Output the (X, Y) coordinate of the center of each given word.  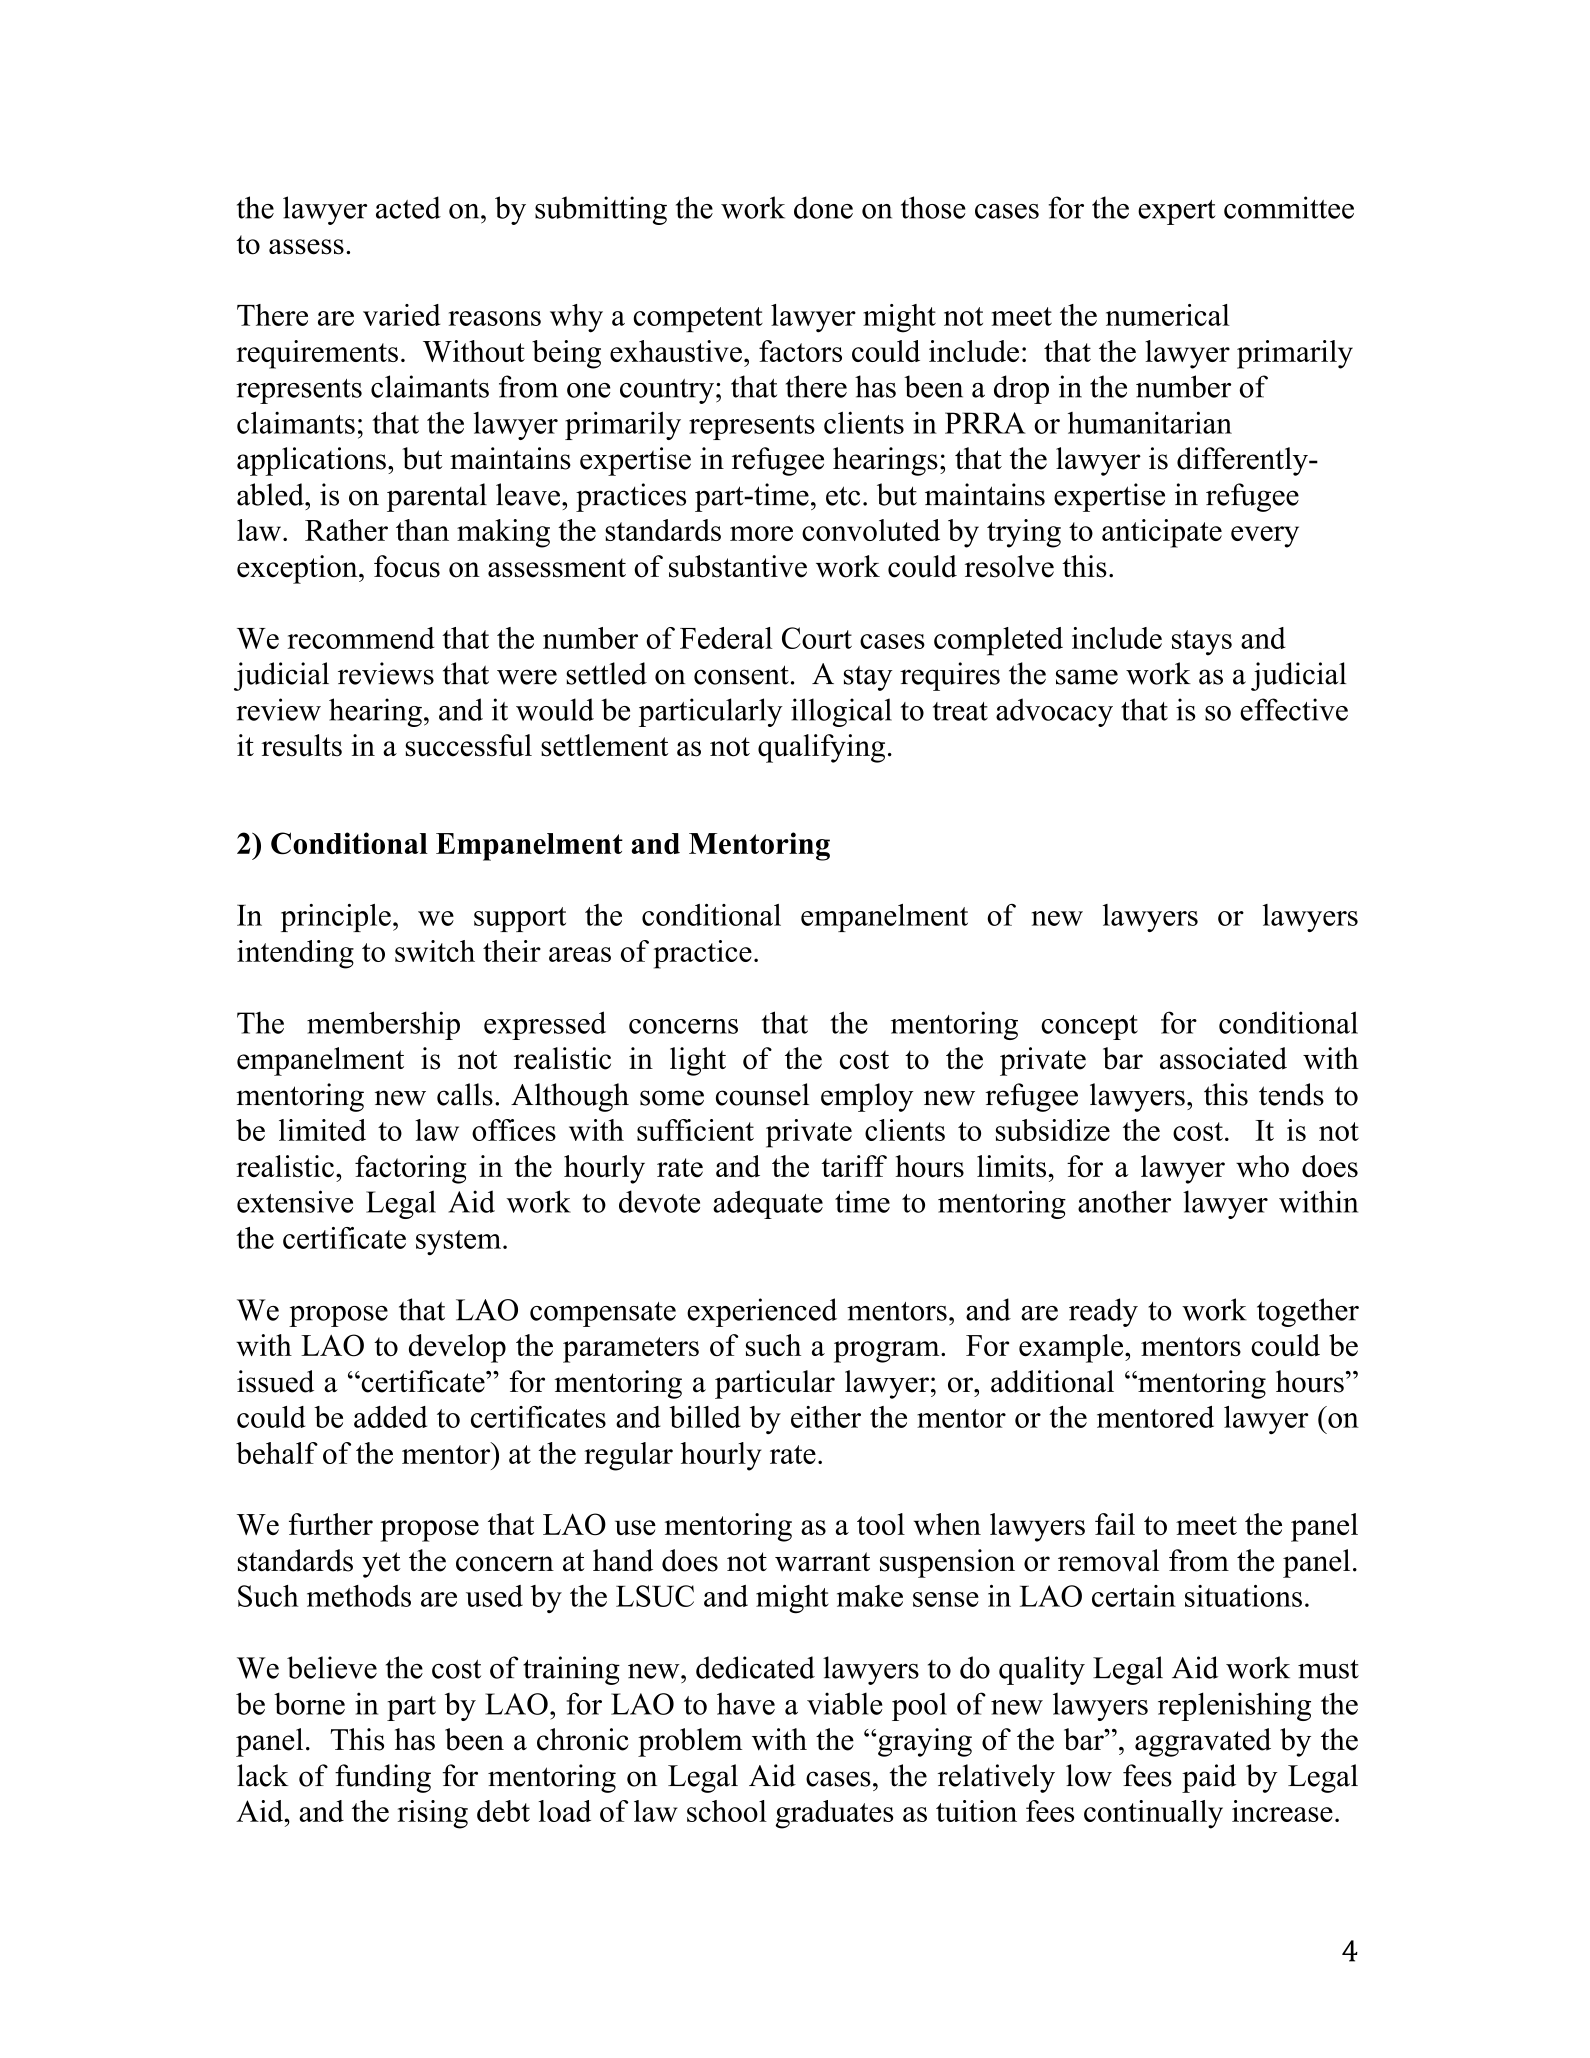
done (823, 207)
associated (1223, 1058)
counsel (762, 1094)
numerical (1168, 315)
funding (383, 1778)
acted (408, 207)
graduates (834, 1814)
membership (383, 1025)
